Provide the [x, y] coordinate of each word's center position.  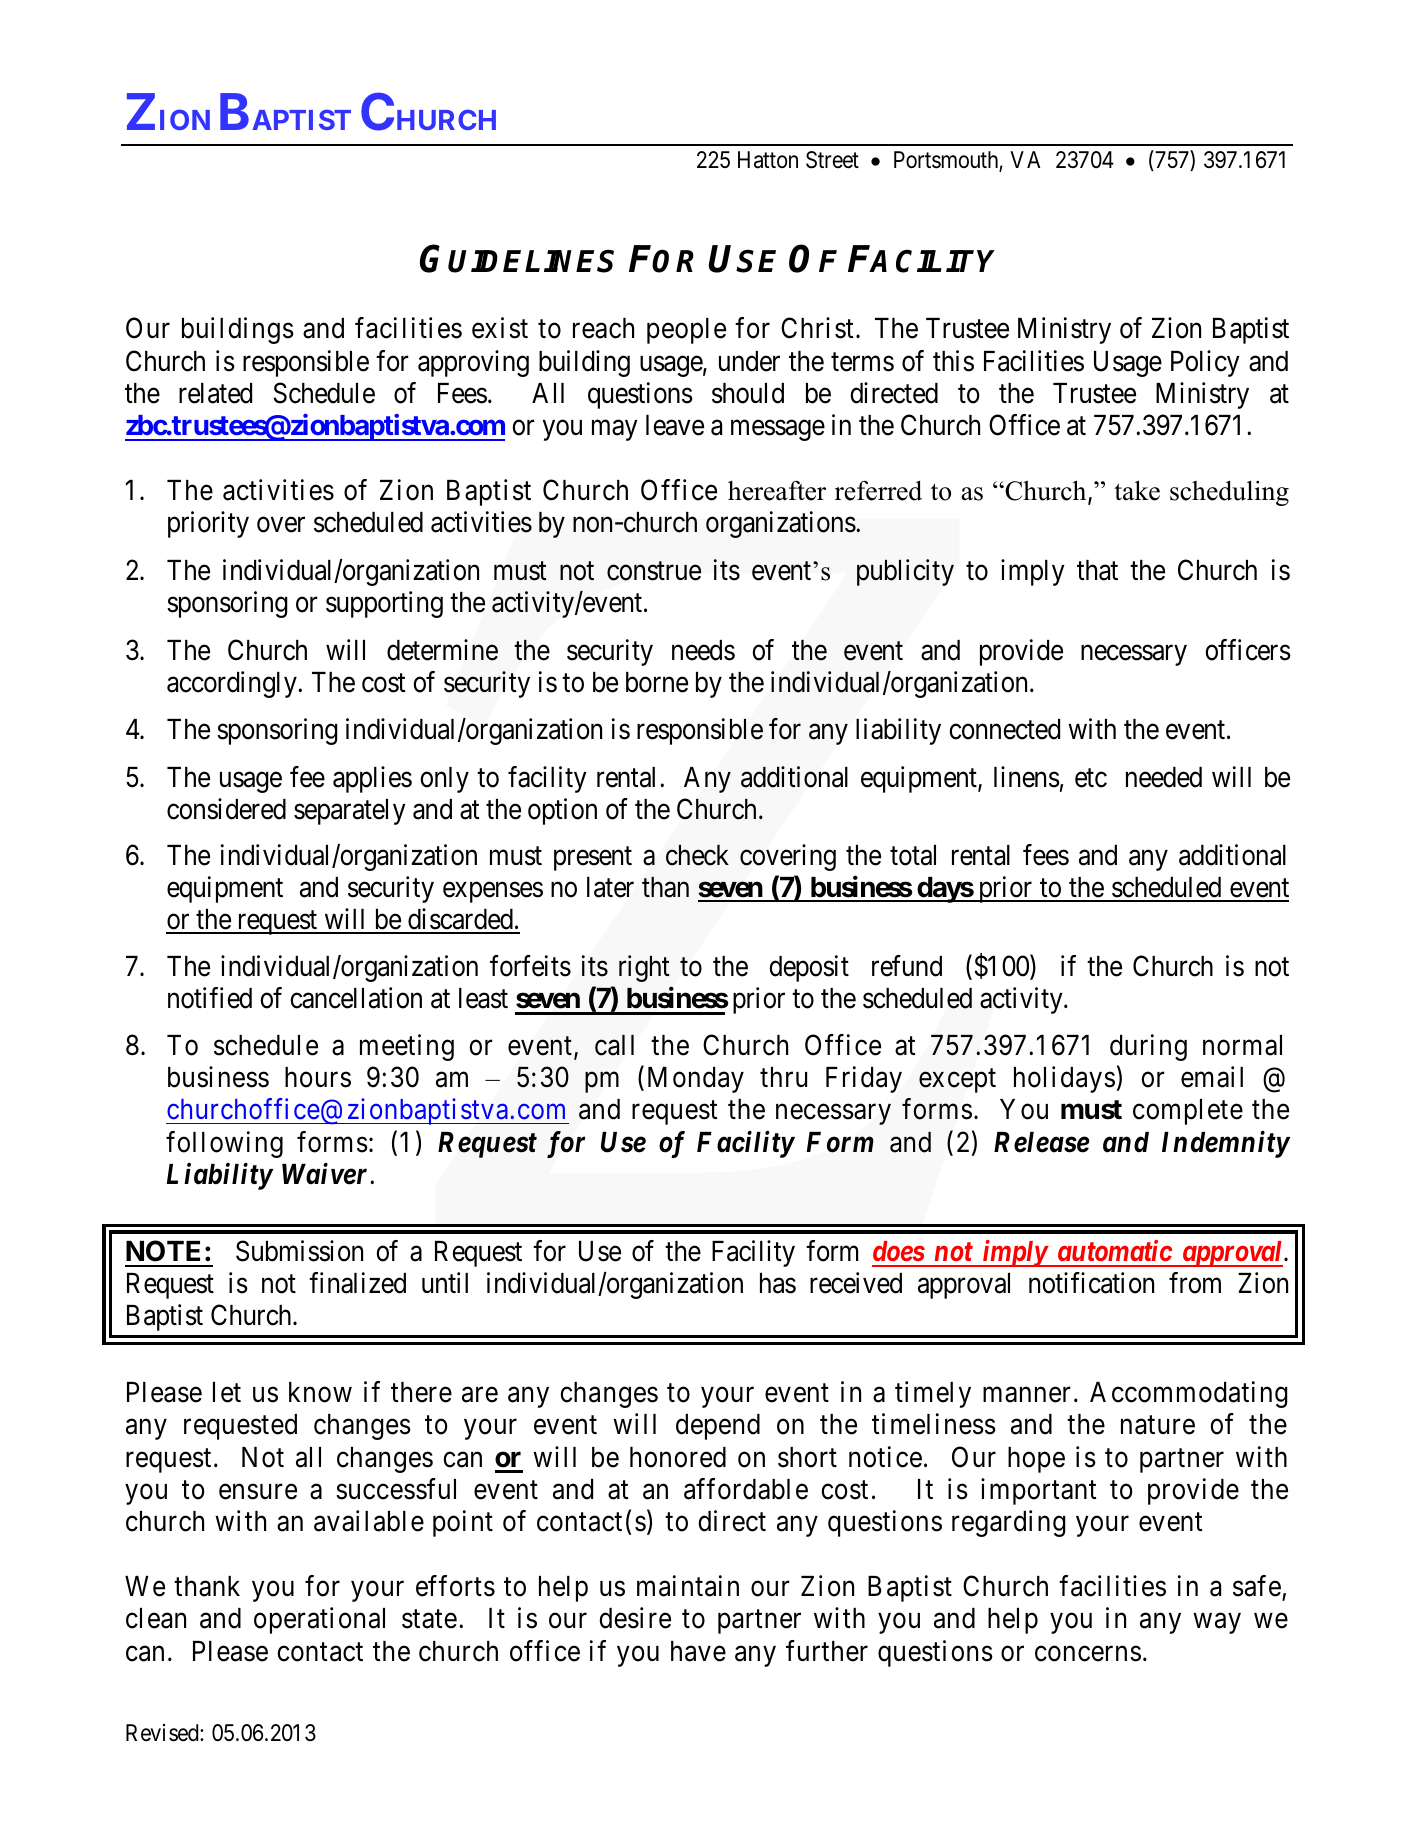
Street [832, 160]
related [215, 393]
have [698, 1651]
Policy [1205, 363]
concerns [1088, 1654]
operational [319, 1620]
